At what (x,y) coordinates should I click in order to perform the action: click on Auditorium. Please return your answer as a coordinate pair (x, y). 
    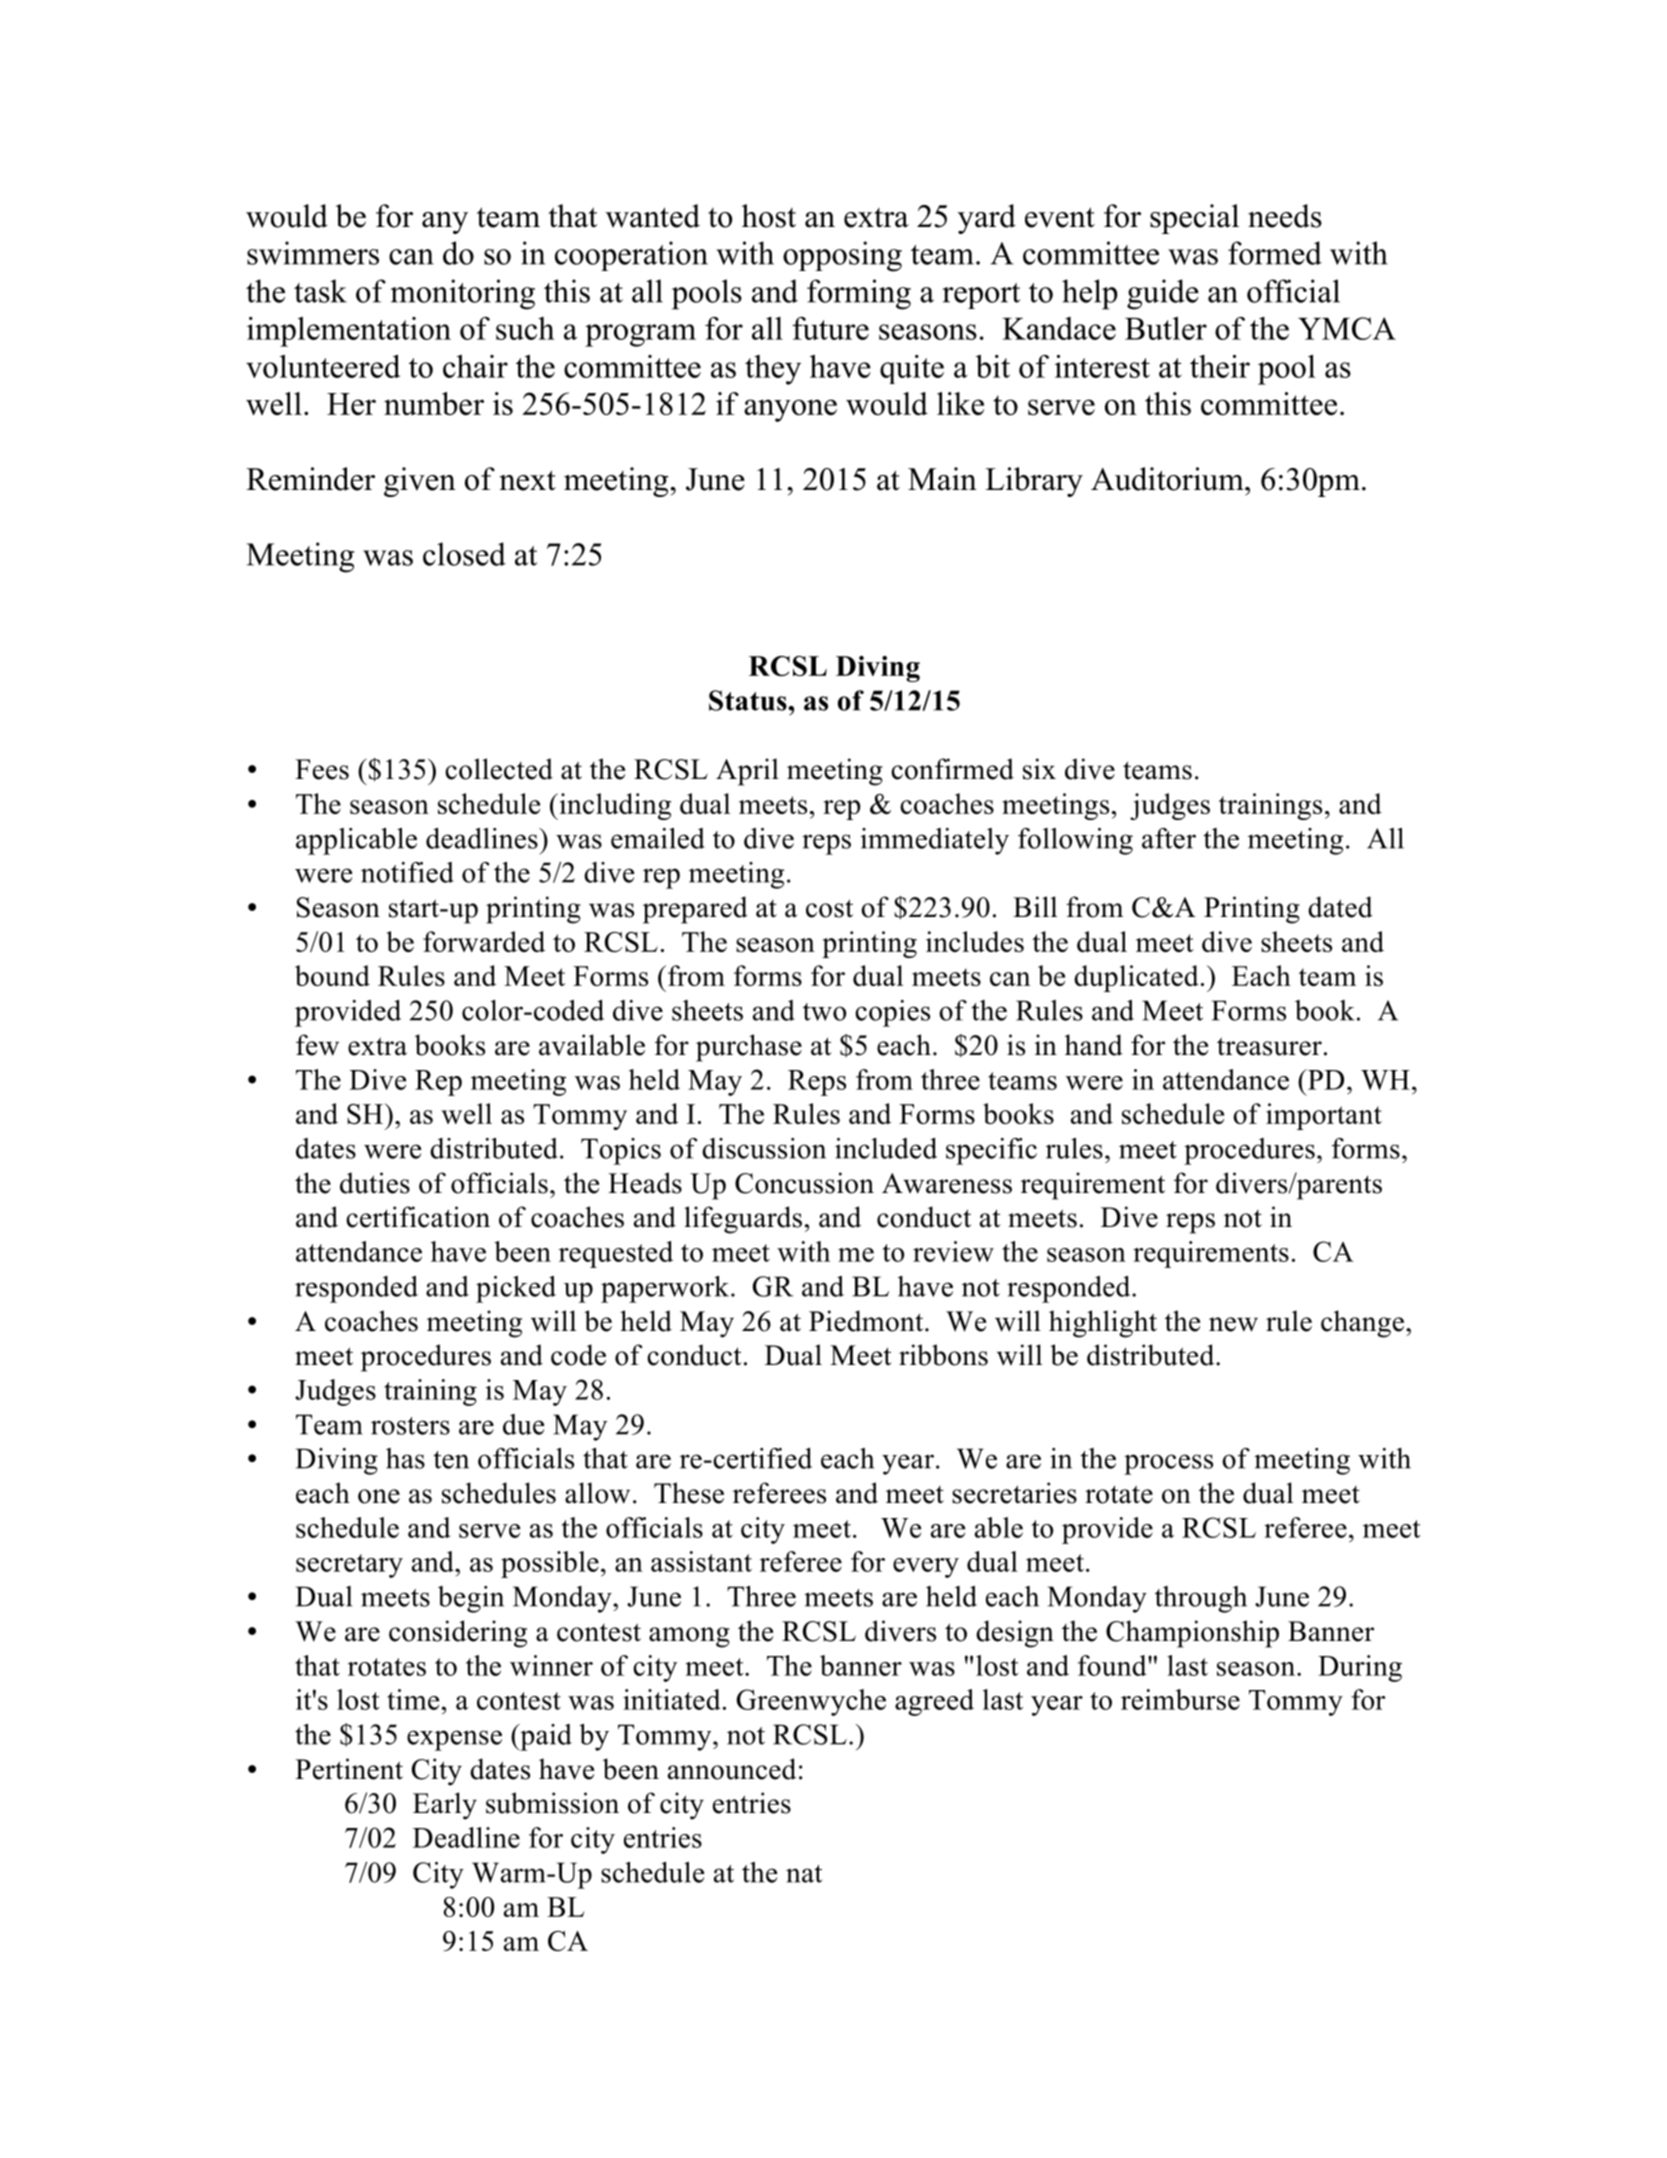
    Looking at the image, I should click on (1168, 479).
